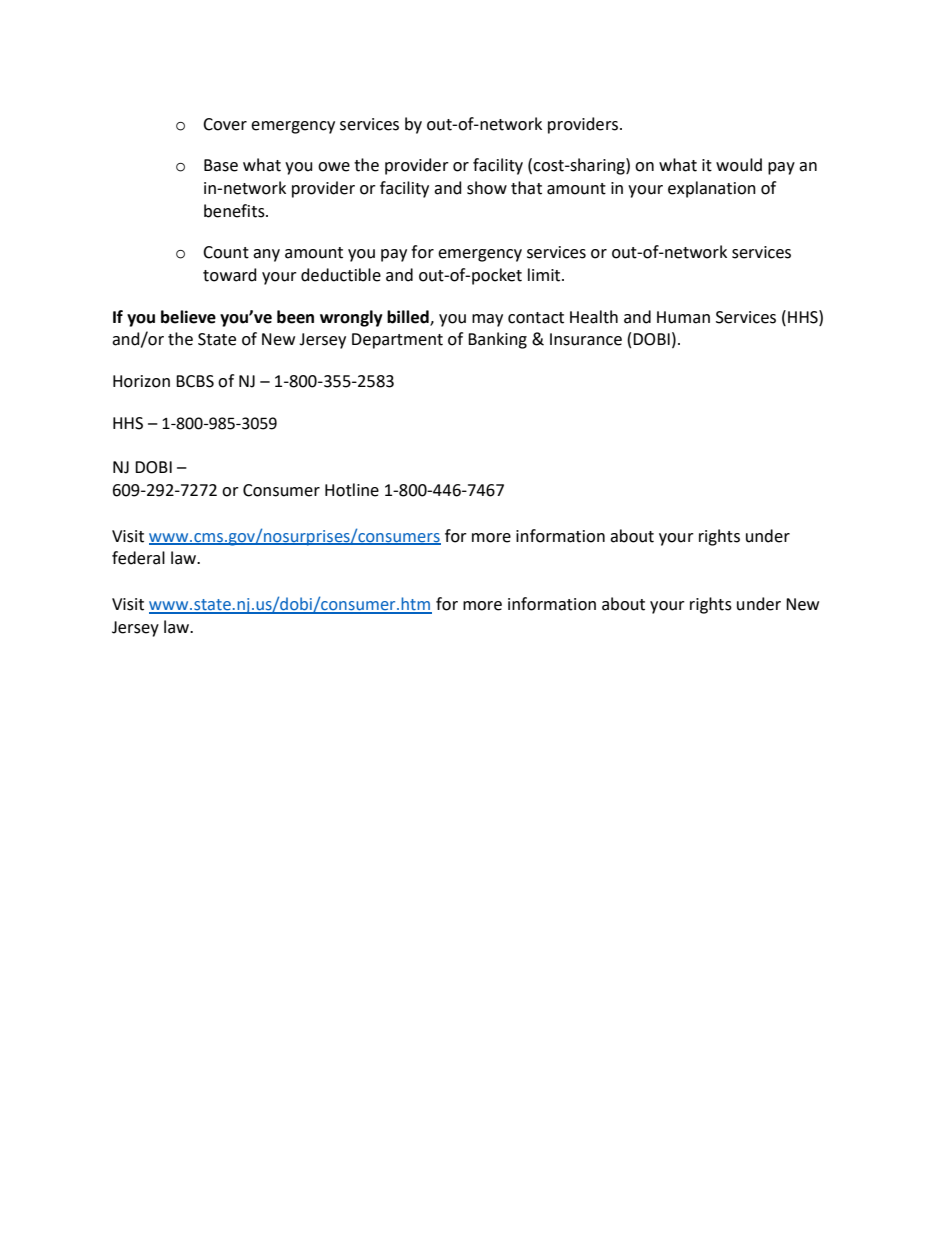  What do you see at coordinates (683, 317) in the image?
I see `Human` at bounding box center [683, 317].
